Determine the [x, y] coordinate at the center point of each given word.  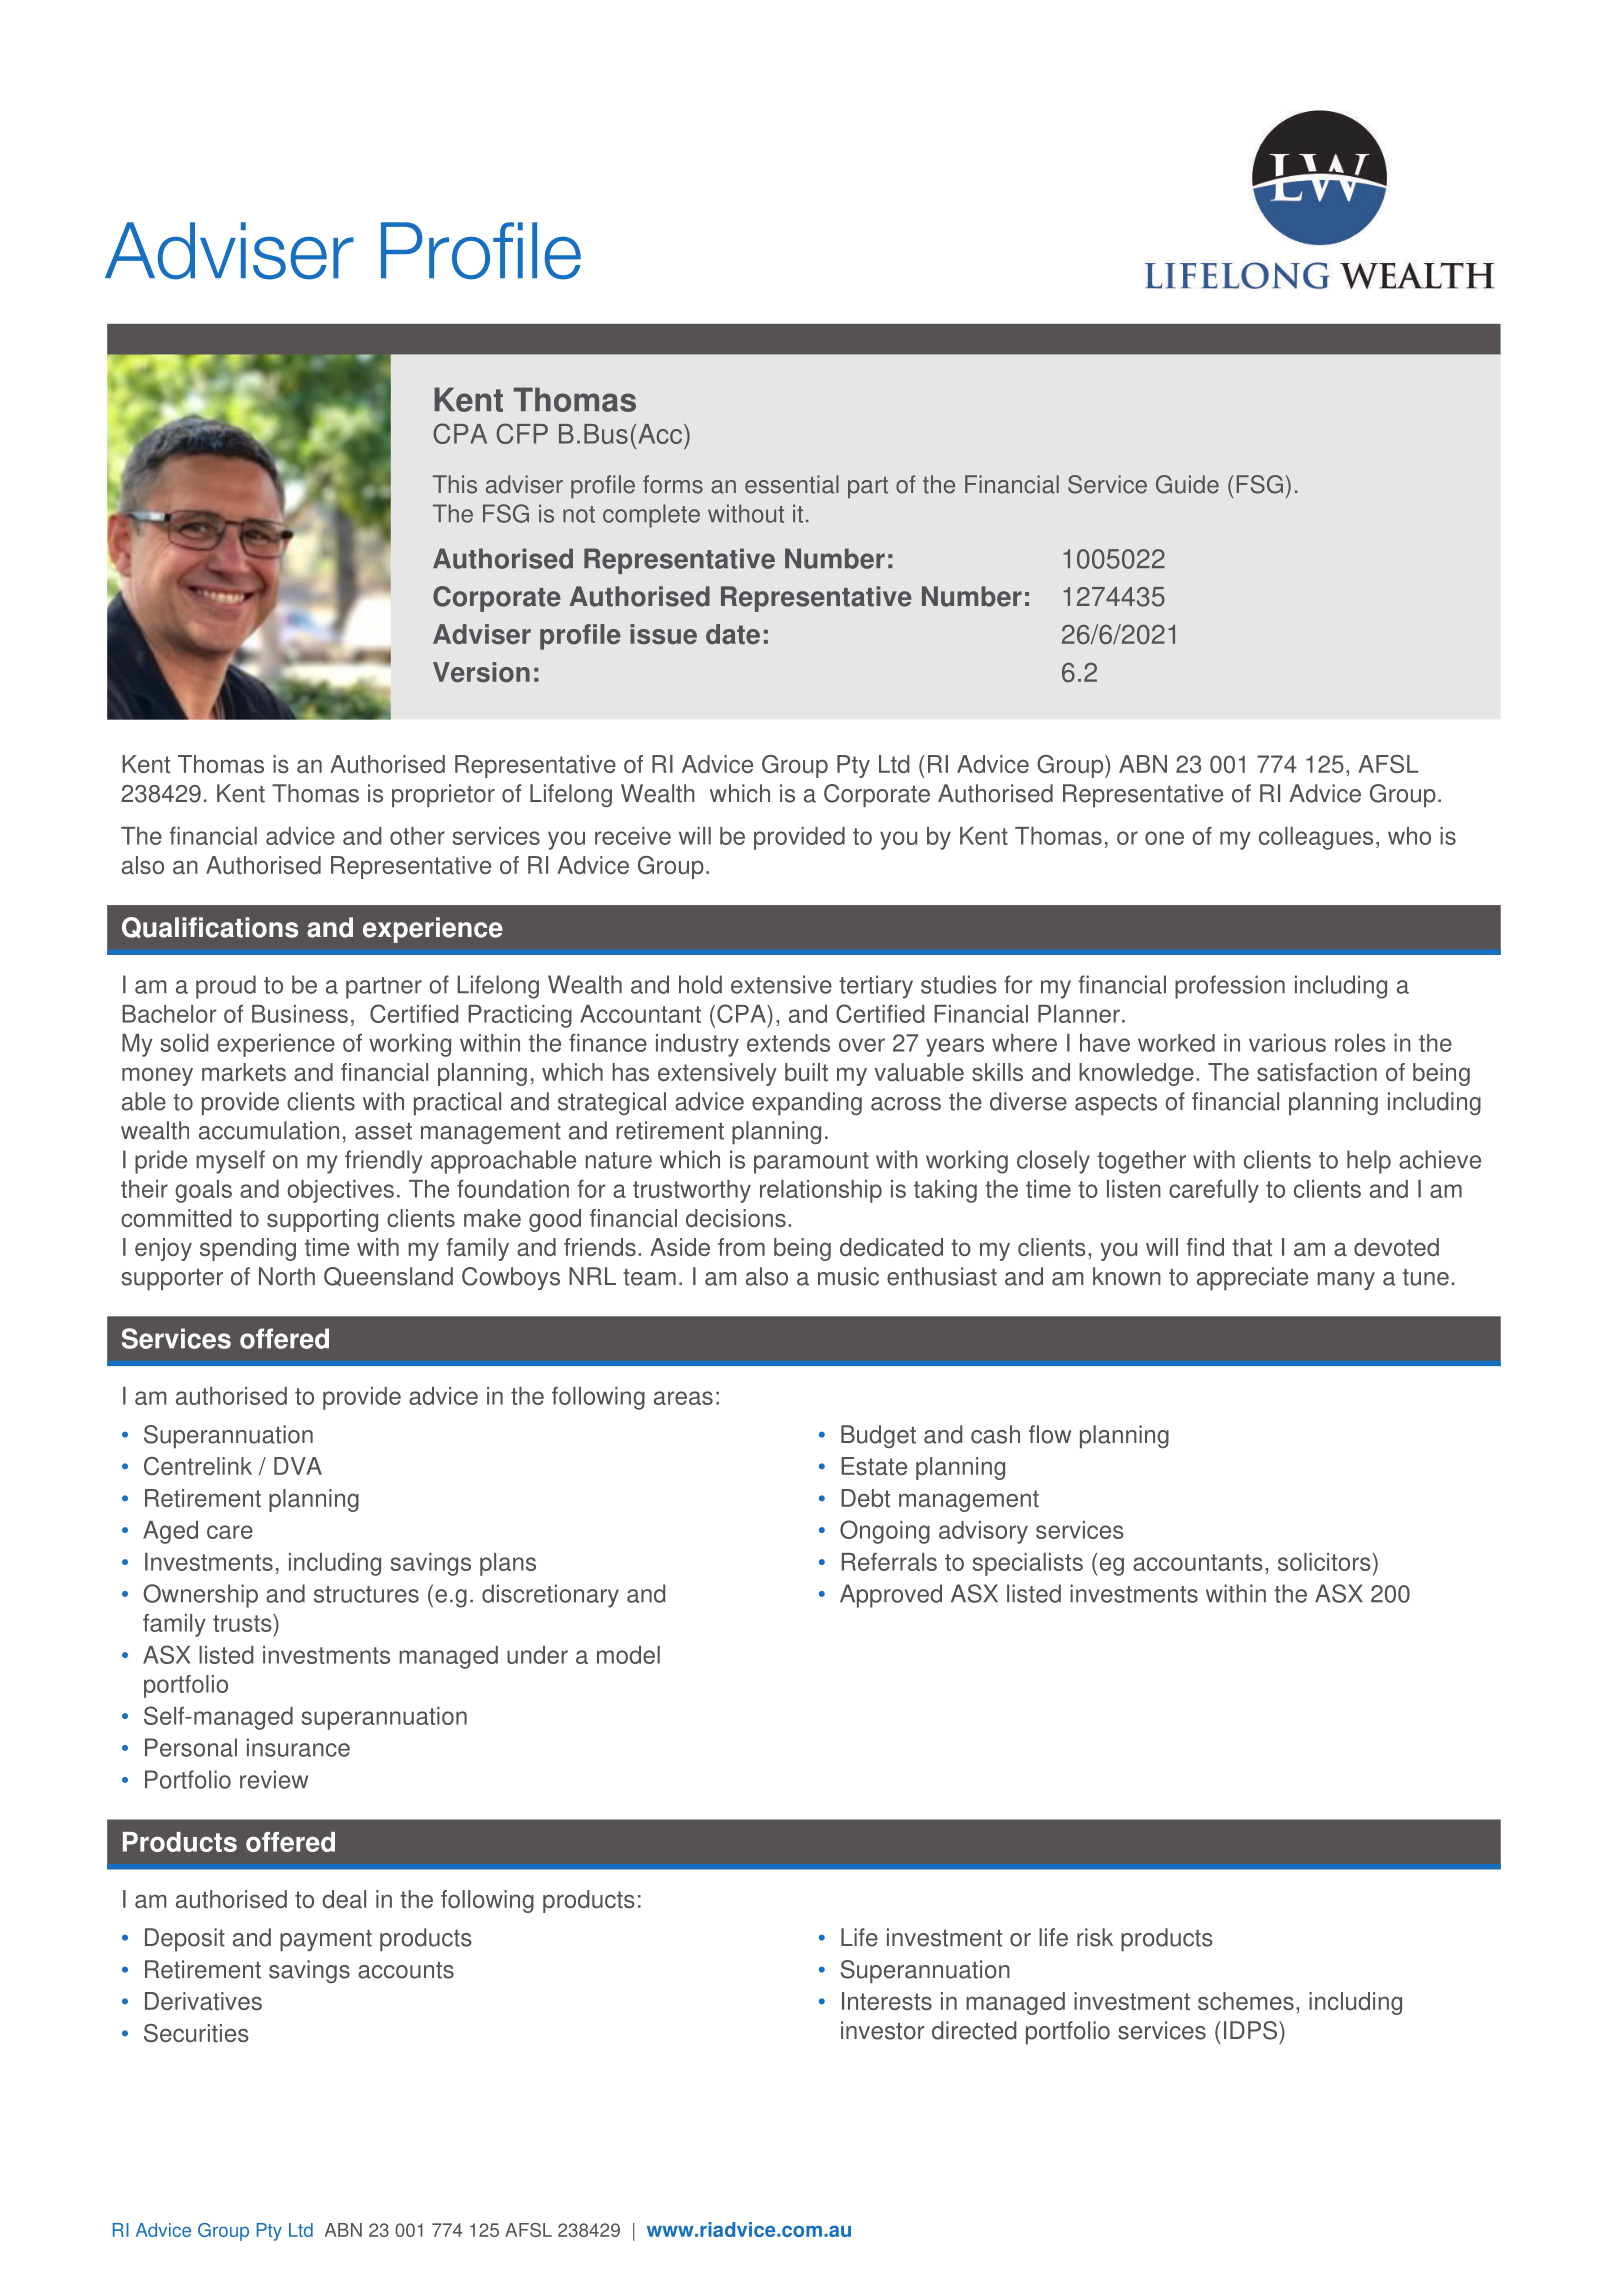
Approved [891, 1596]
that [1252, 1247]
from [741, 1247]
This [455, 484]
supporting [322, 1220]
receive [633, 836]
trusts [243, 1623]
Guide [1187, 484]
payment [326, 1941]
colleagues [1316, 838]
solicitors [1324, 1562]
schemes [1246, 2001]
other [417, 836]
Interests [887, 2001]
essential [792, 484]
